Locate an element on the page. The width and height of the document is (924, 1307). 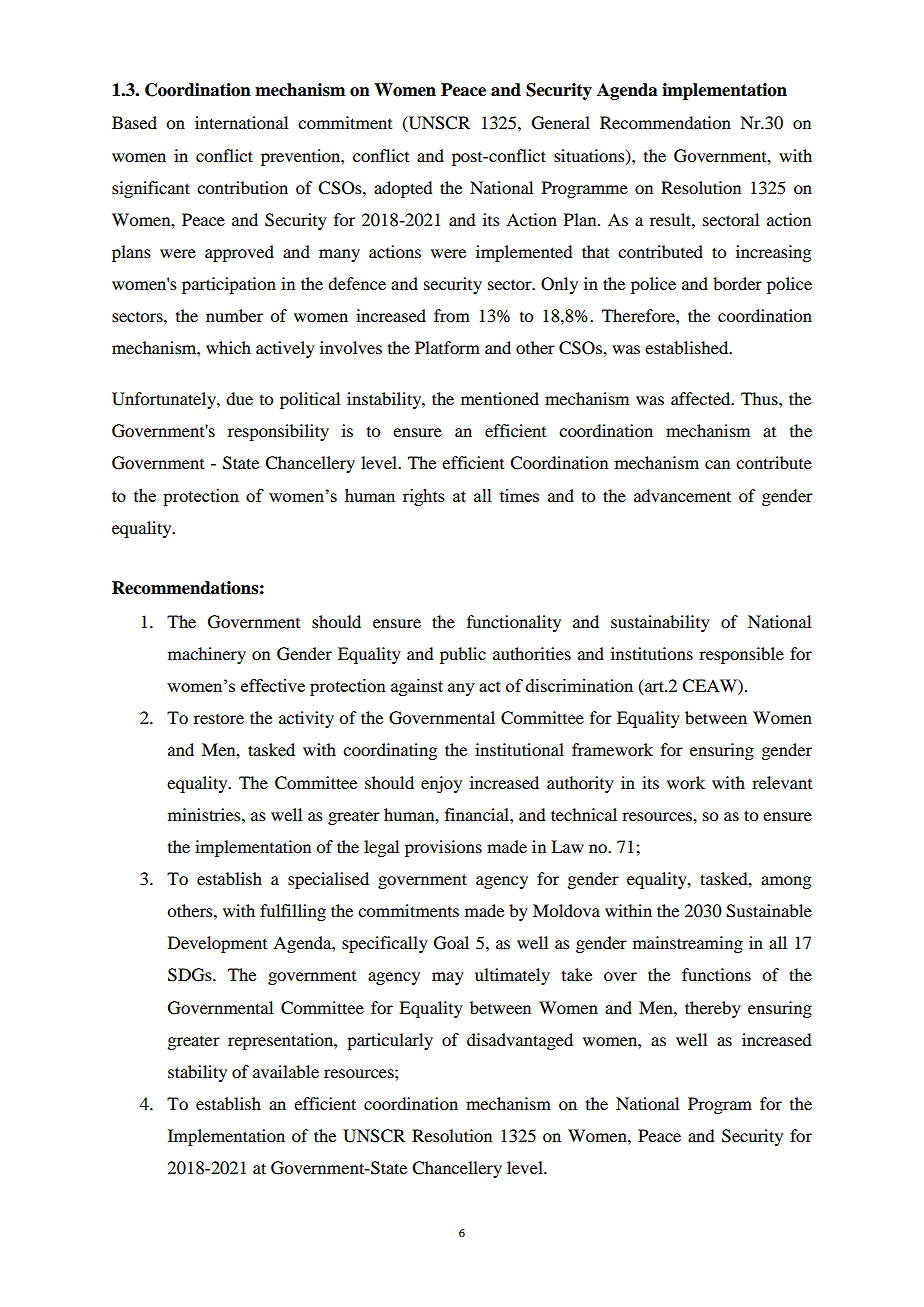
contribution is located at coordinates (242, 187).
